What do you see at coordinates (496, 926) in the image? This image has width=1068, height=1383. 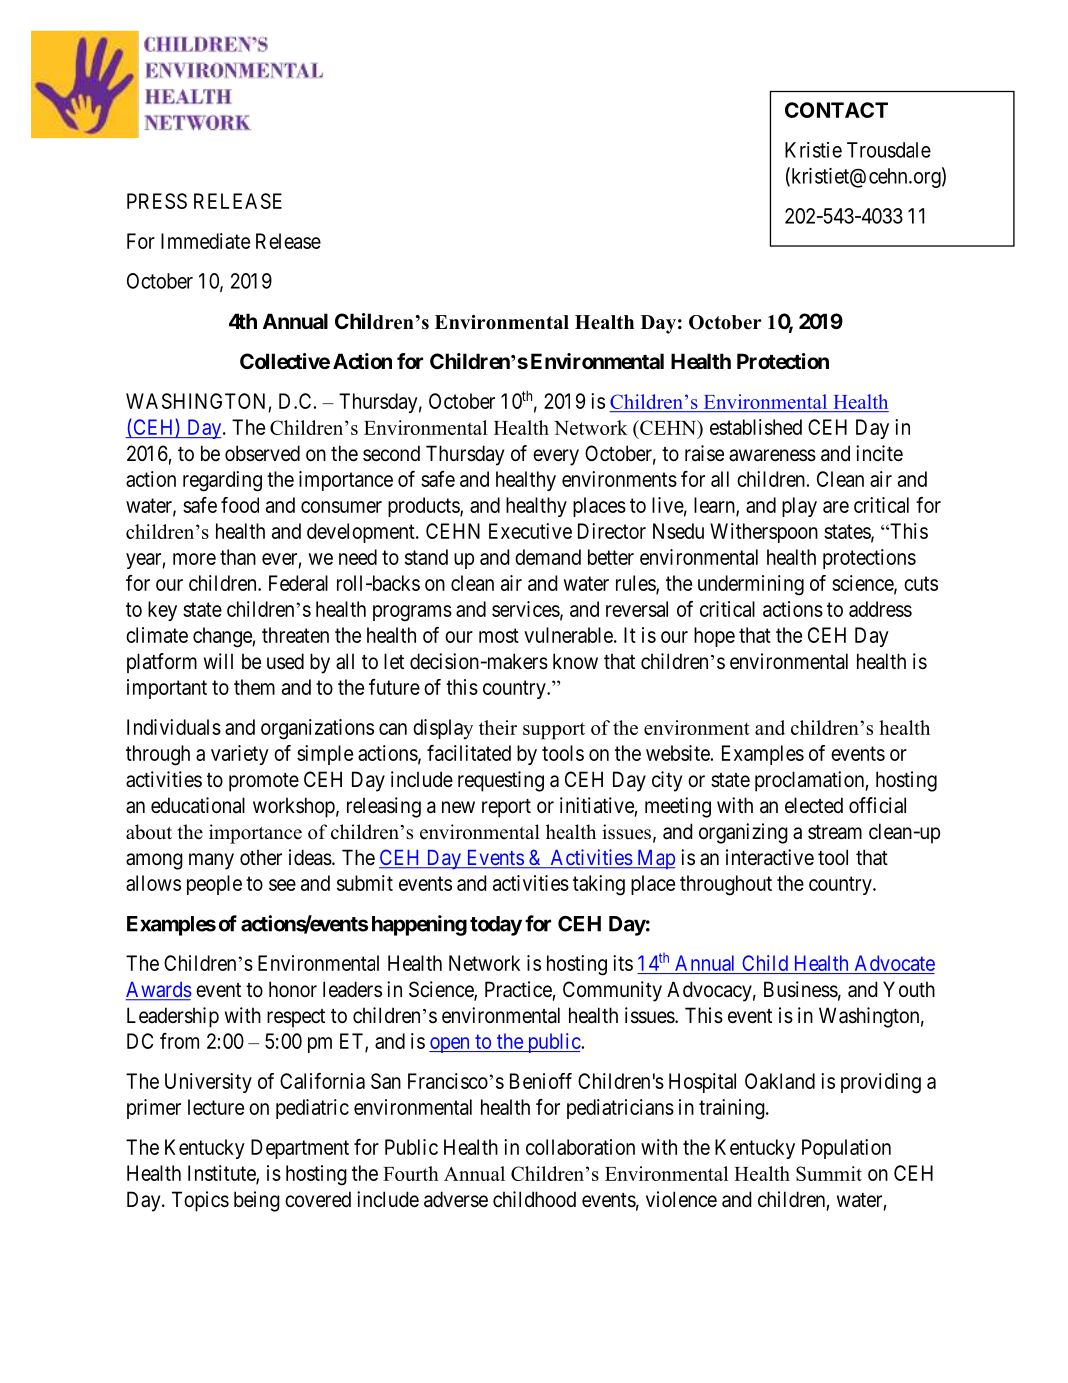 I see `today` at bounding box center [496, 926].
